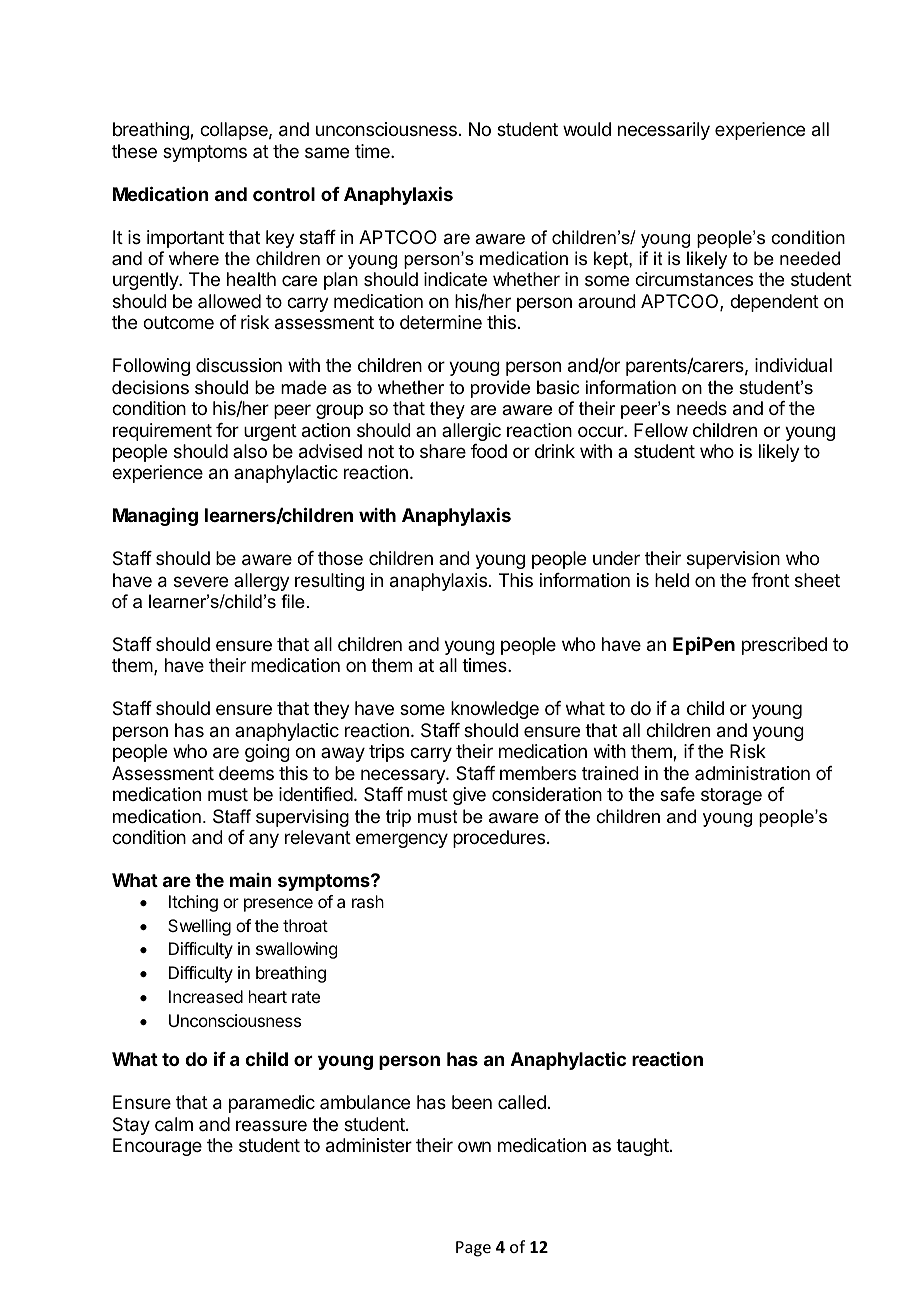 The height and width of the screenshot is (1308, 924). What do you see at coordinates (157, 1147) in the screenshot?
I see `Encourage` at bounding box center [157, 1147].
